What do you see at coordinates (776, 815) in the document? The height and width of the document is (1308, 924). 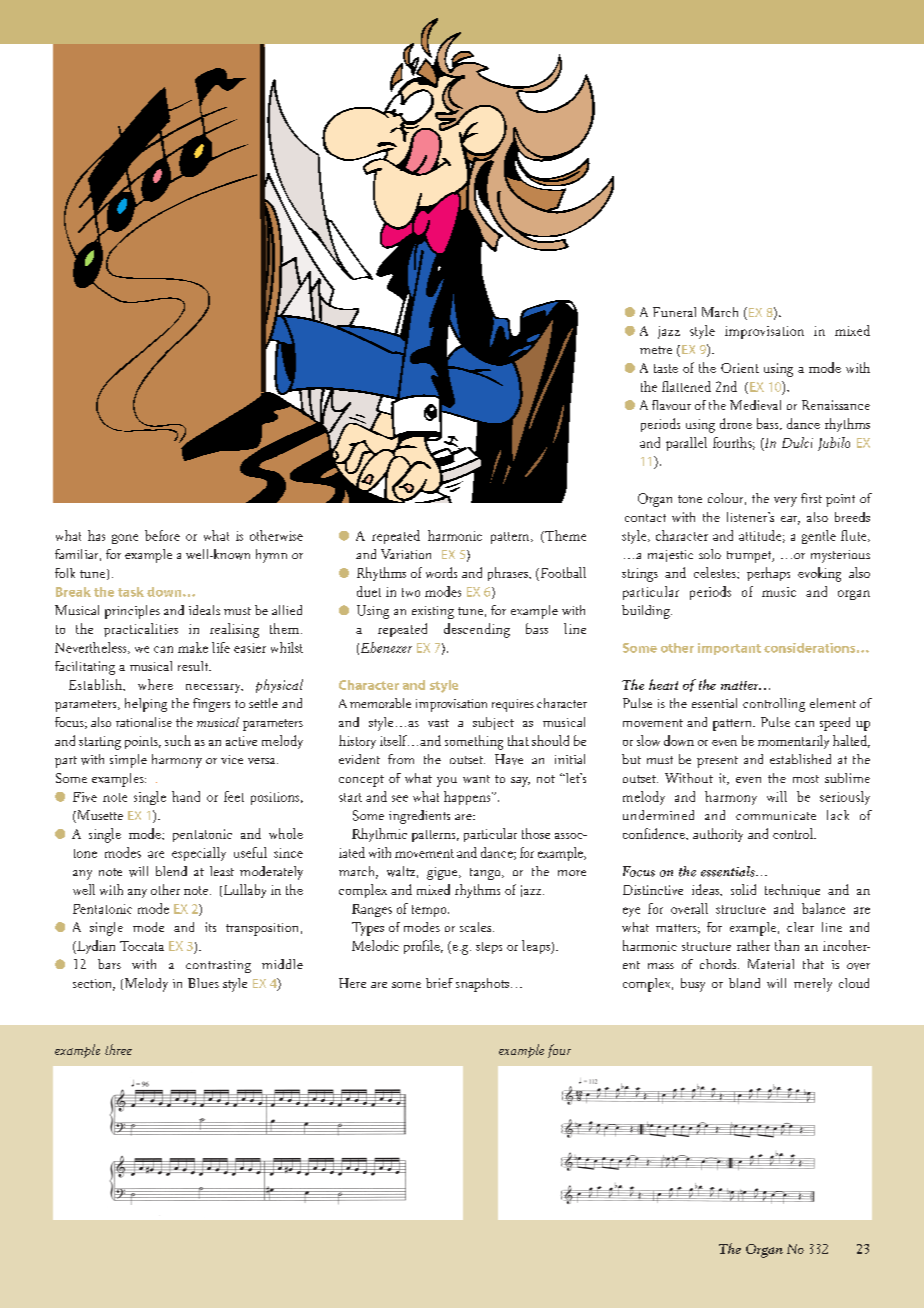 I see `communicate` at bounding box center [776, 815].
